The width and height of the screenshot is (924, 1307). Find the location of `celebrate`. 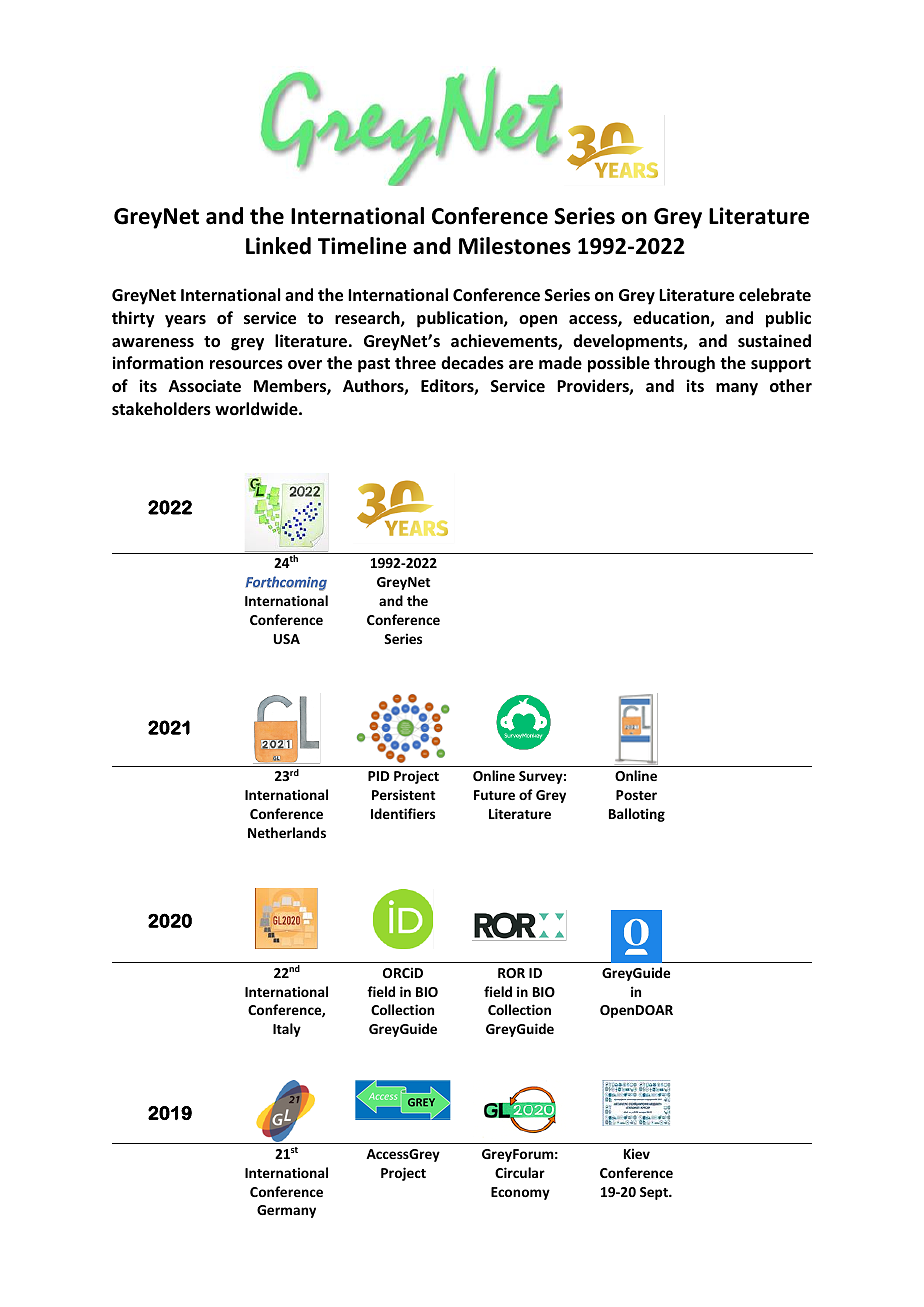

celebrate is located at coordinates (775, 295).
